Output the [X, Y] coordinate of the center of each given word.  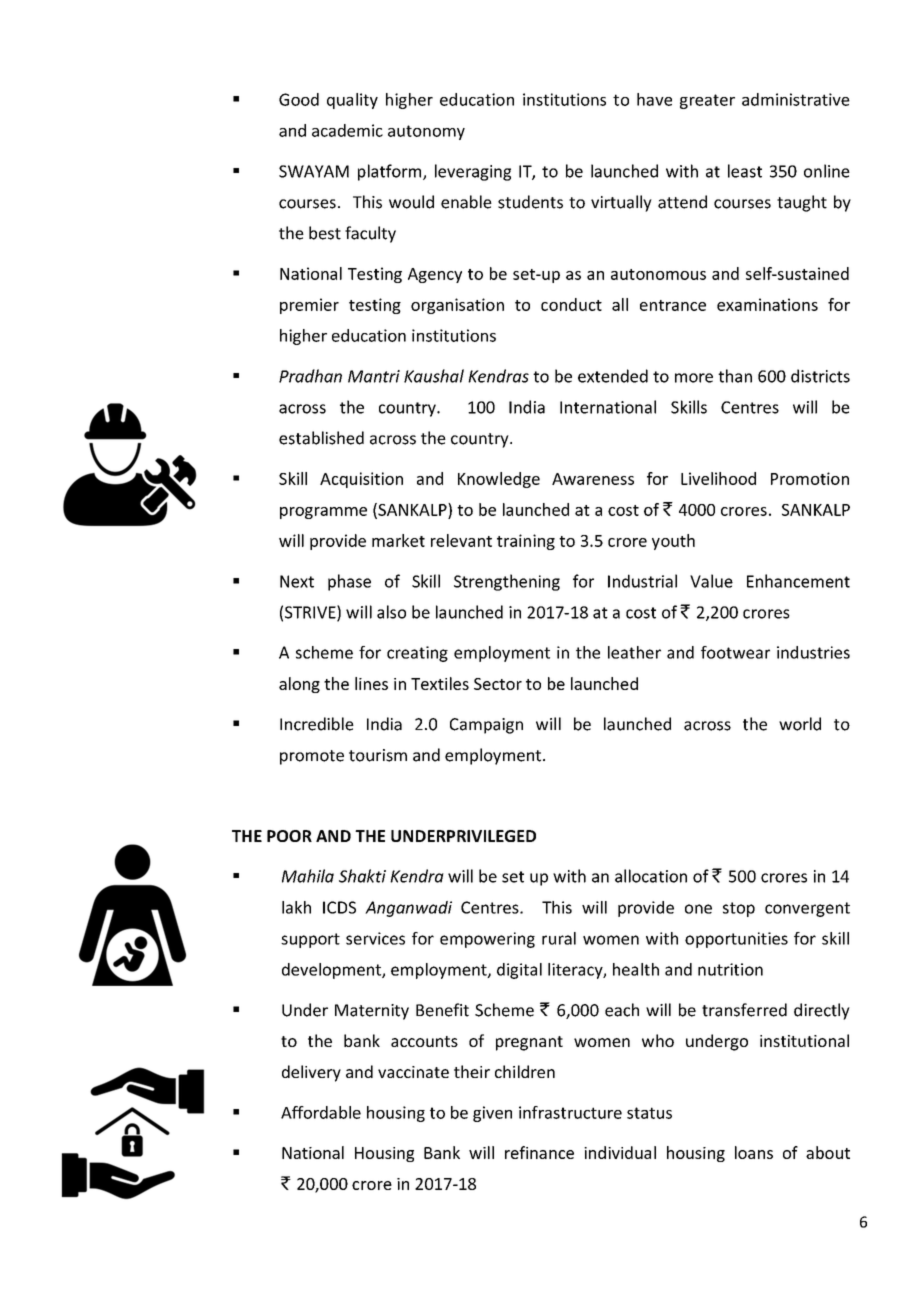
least [745, 171]
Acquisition [361, 480]
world [800, 724]
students [530, 202]
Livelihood [718, 478]
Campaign [486, 726]
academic [347, 130]
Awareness [593, 479]
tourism [378, 755]
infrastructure [570, 1112]
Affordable [321, 1112]
